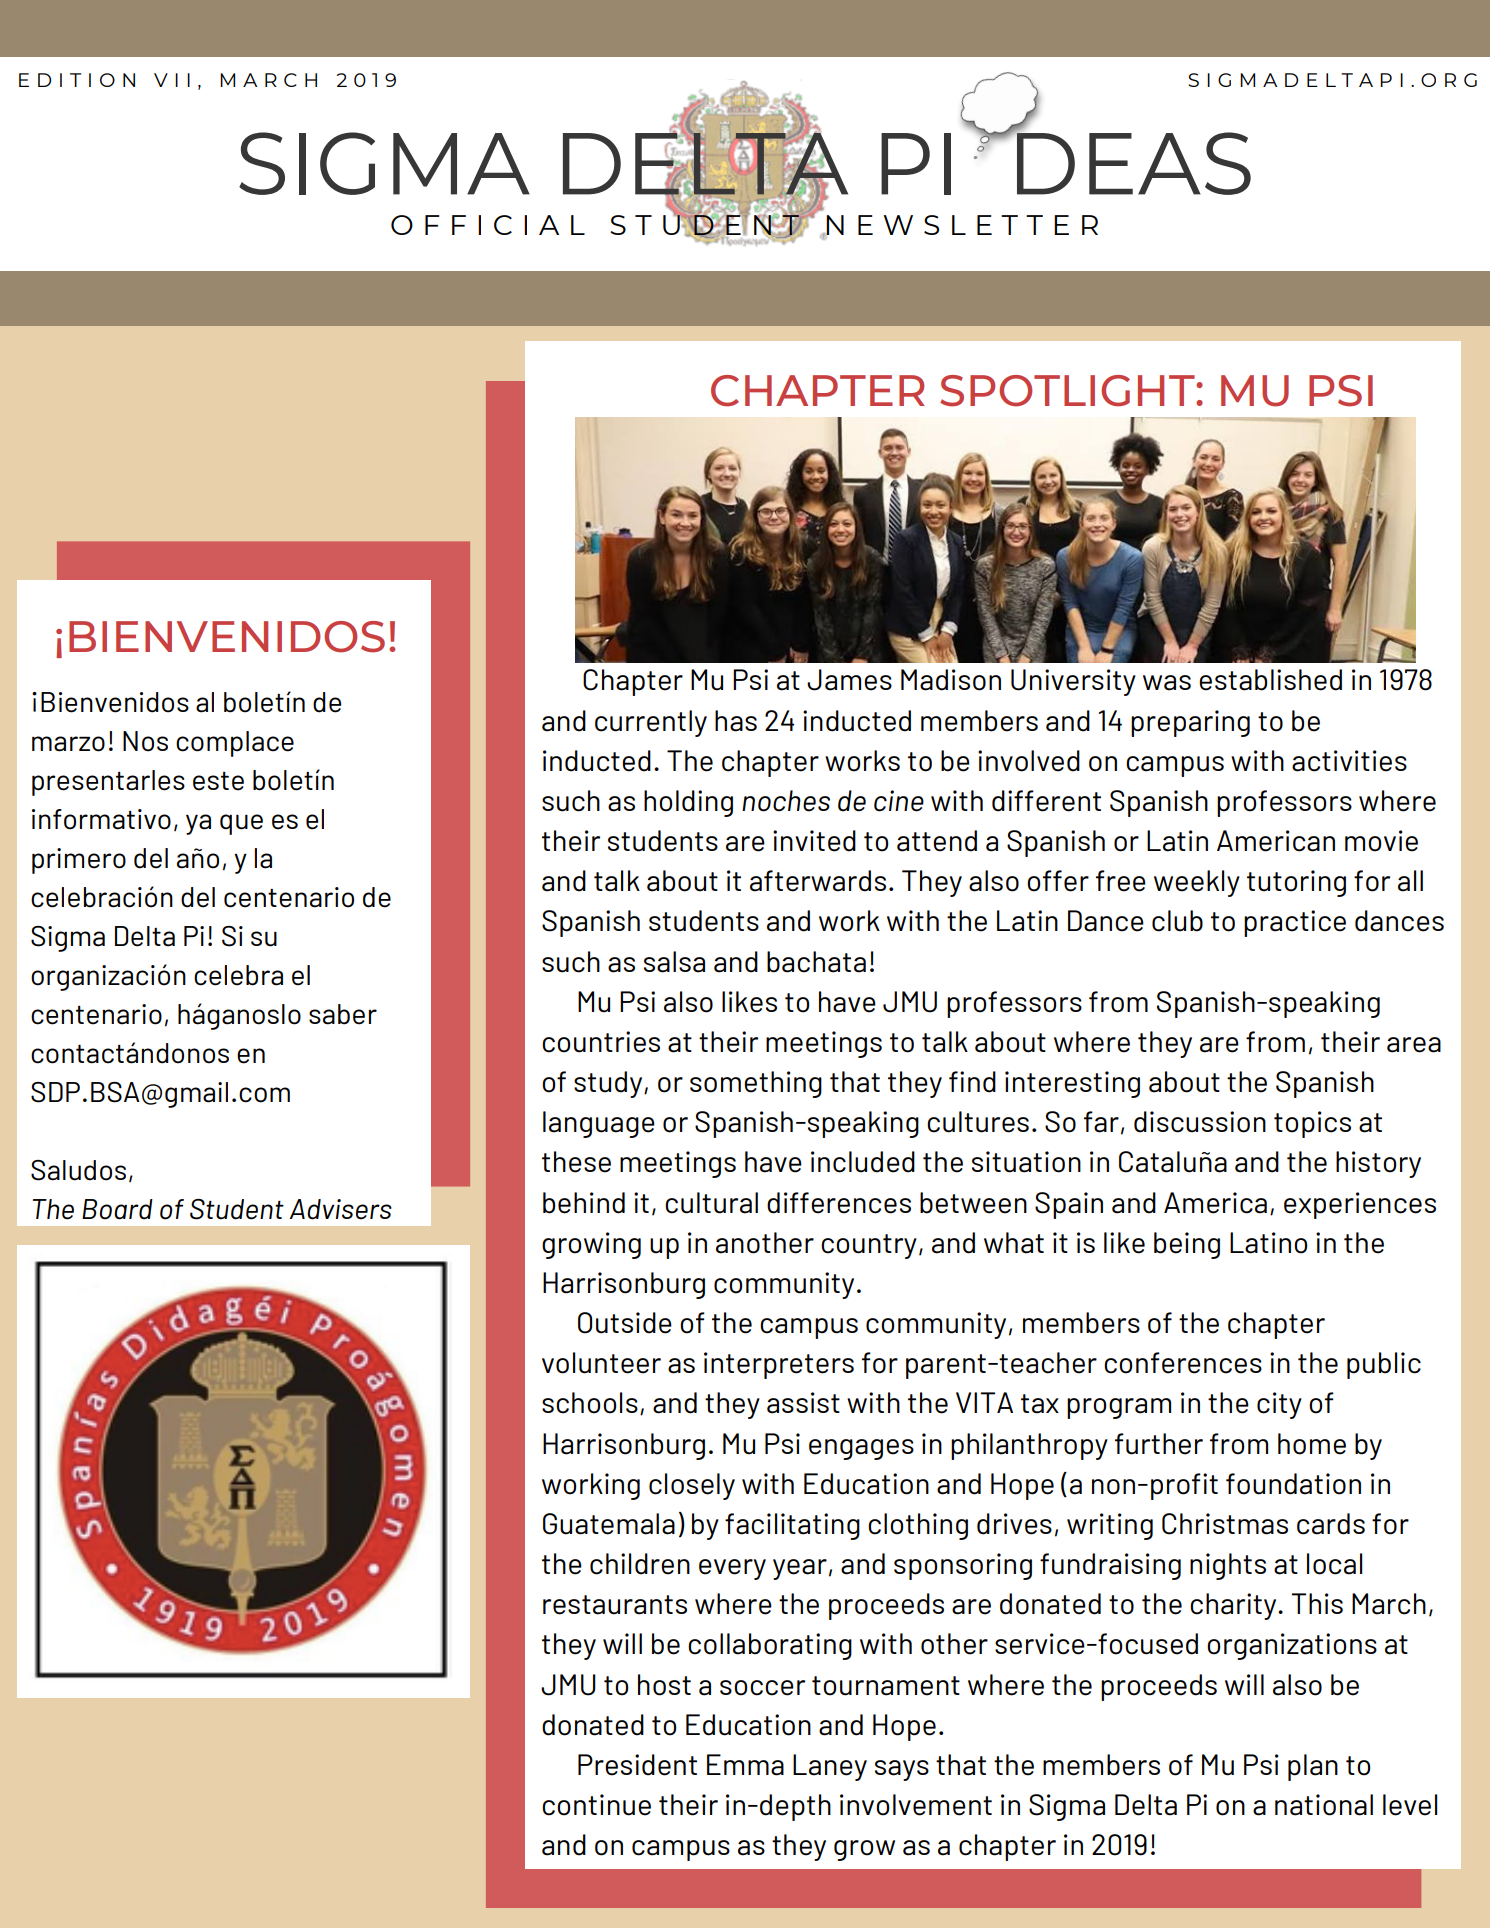 The image size is (1490, 1928). What do you see at coordinates (1296, 883) in the screenshot?
I see `tutoring` at bounding box center [1296, 883].
